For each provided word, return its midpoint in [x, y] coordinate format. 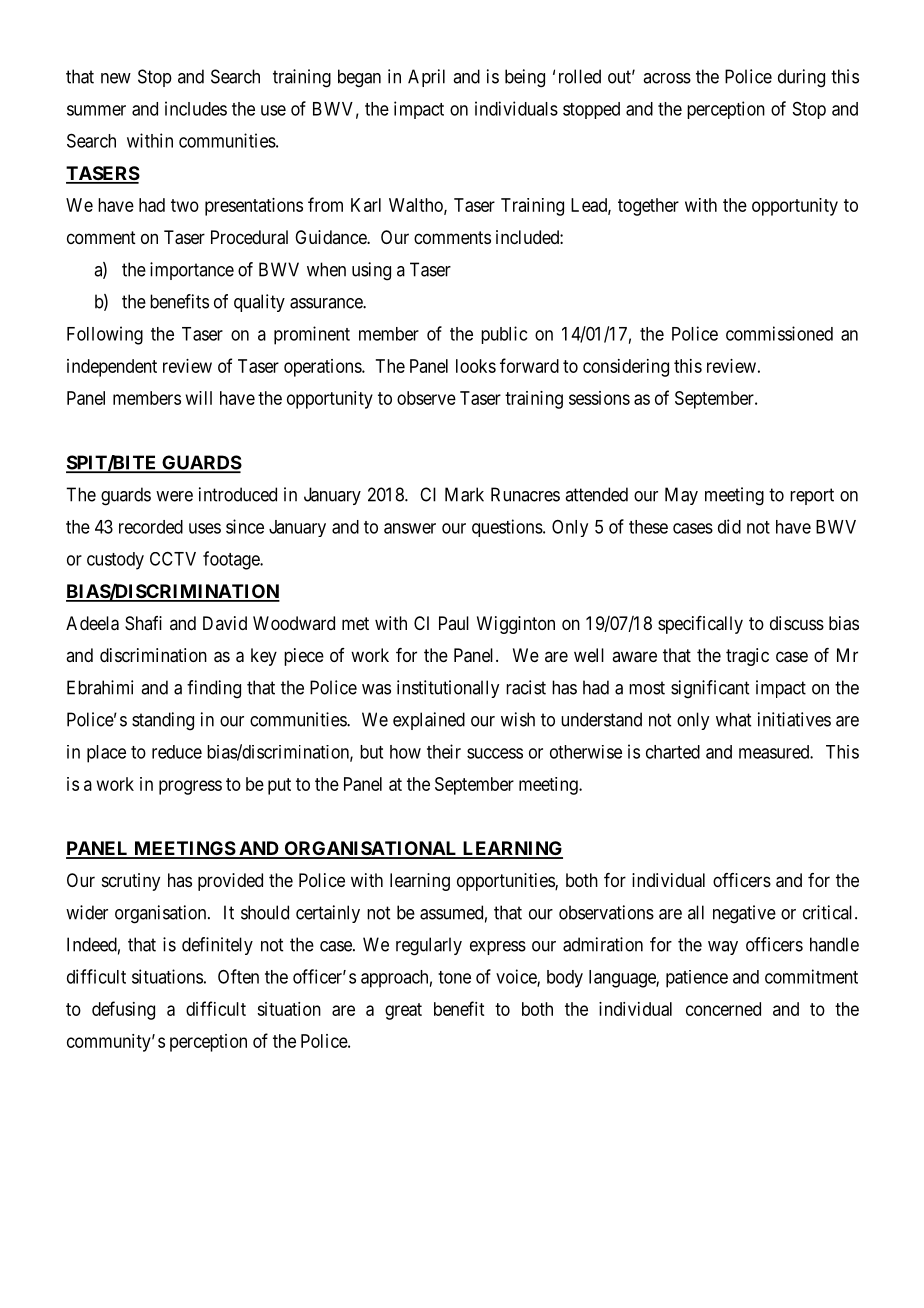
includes [196, 108]
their [444, 751]
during [801, 78]
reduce [177, 752]
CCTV [173, 558]
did [729, 526]
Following [105, 335]
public [504, 335]
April [426, 78]
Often [238, 976]
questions [507, 528]
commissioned [779, 333]
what [733, 719]
